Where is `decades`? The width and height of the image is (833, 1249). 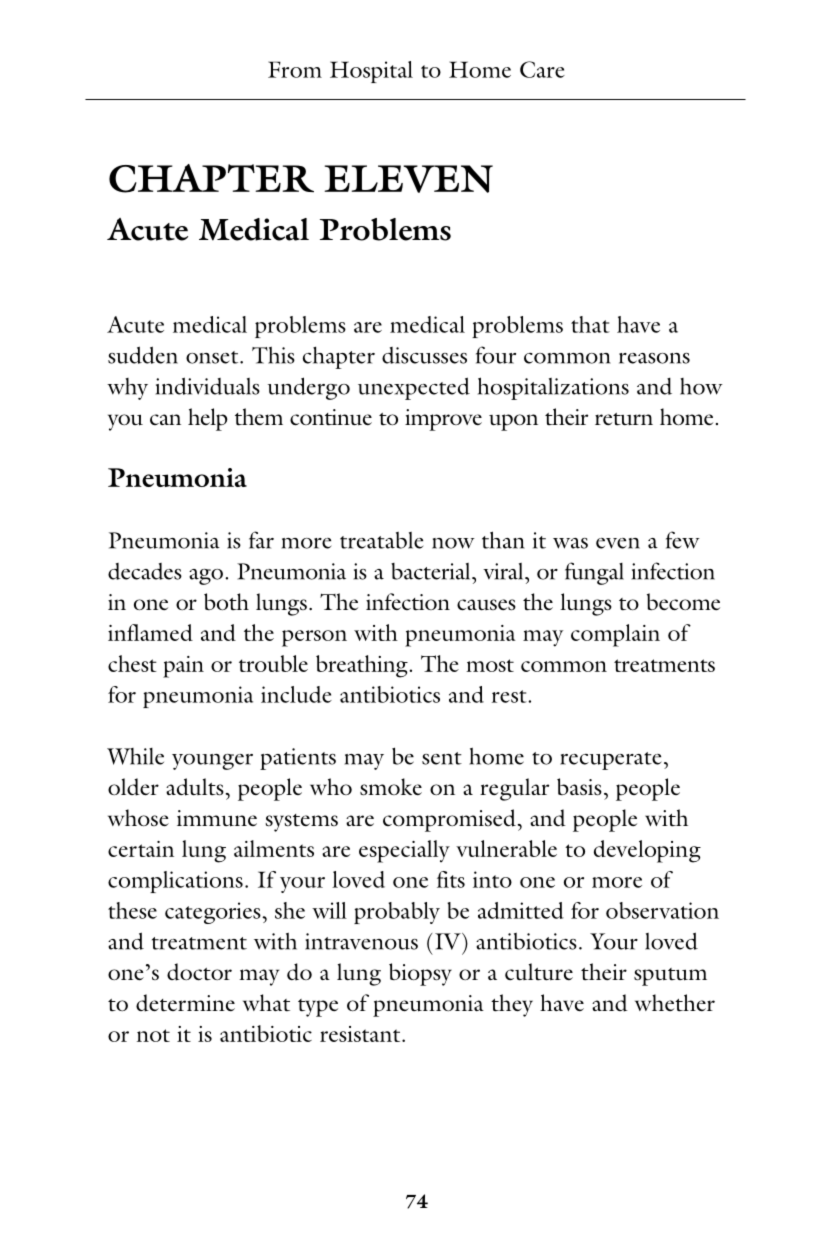
decades is located at coordinates (145, 571).
